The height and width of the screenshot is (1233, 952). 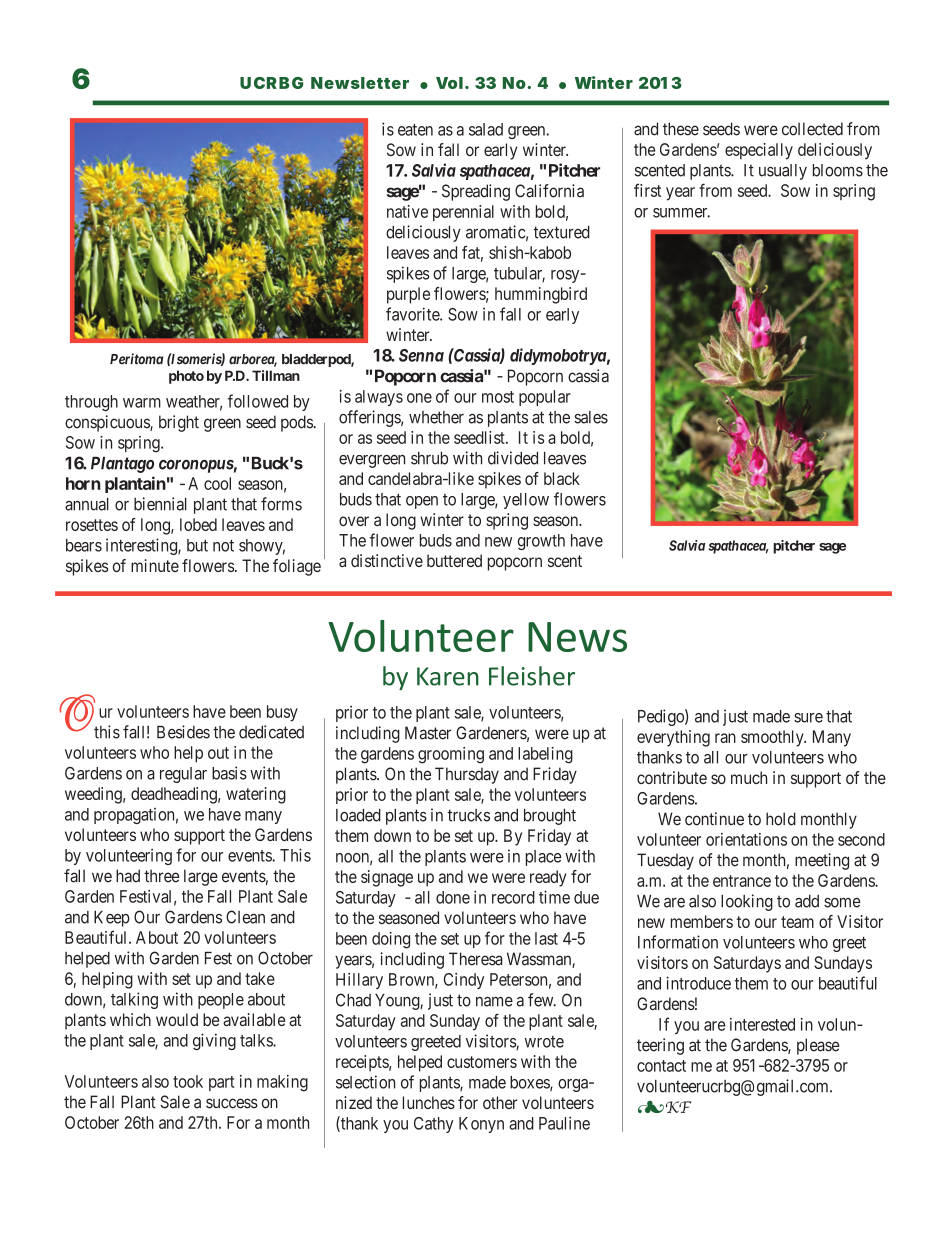 What do you see at coordinates (759, 151) in the screenshot?
I see `especially` at bounding box center [759, 151].
